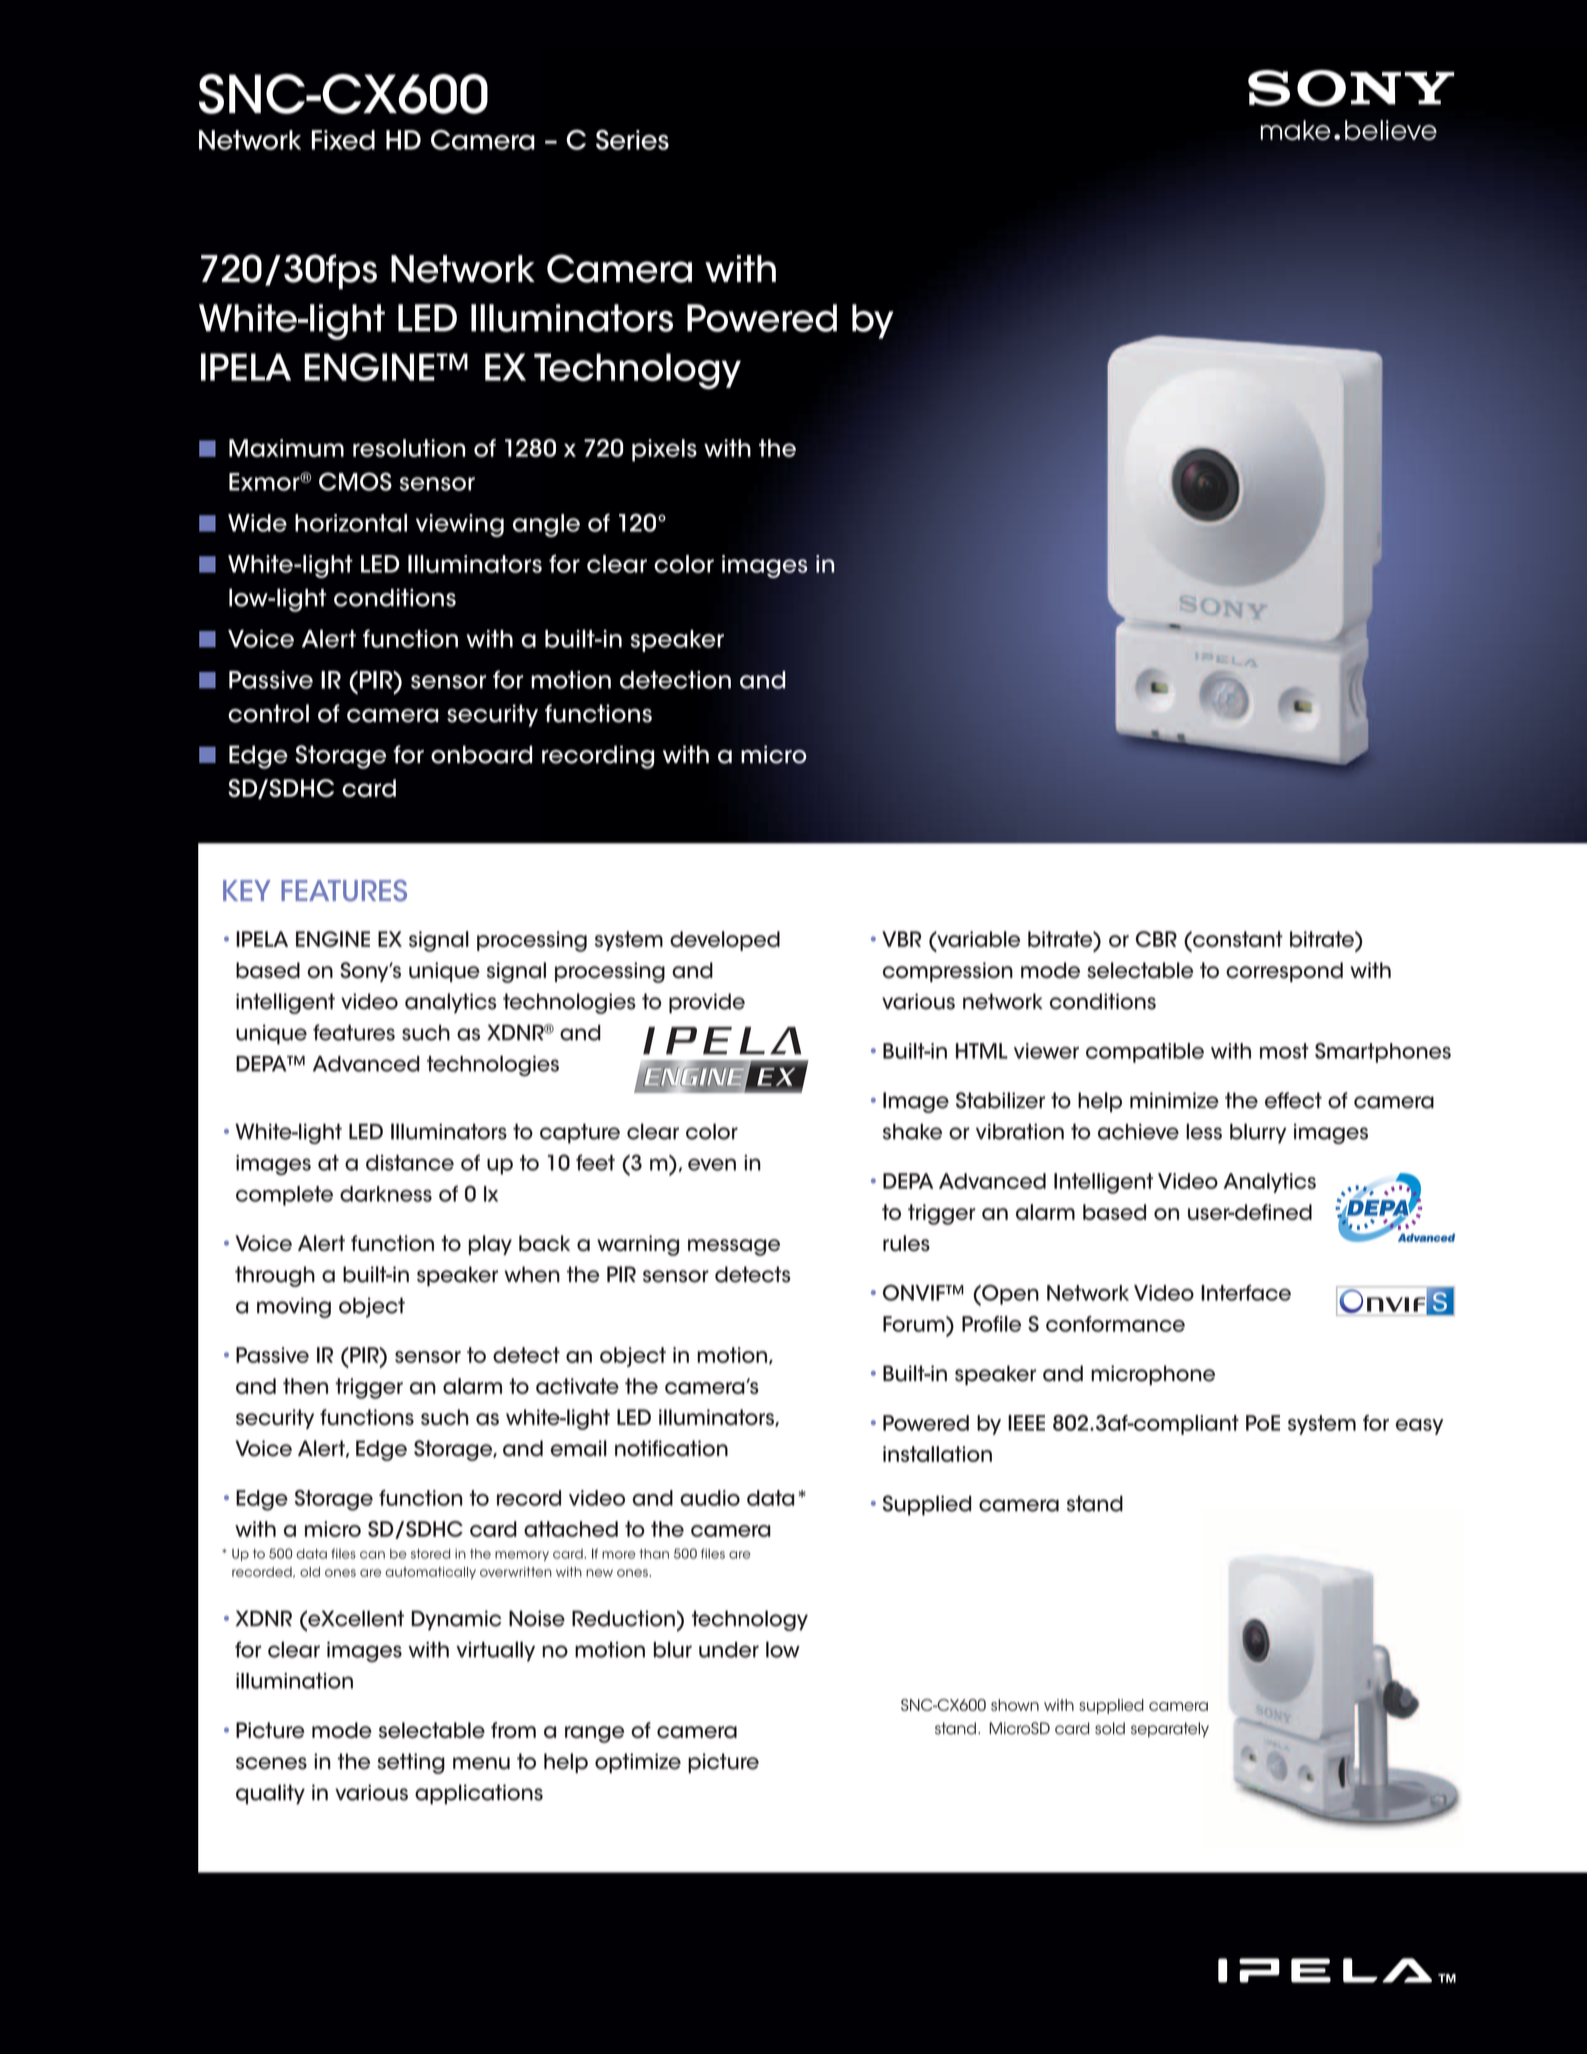  What do you see at coordinates (343, 140) in the document?
I see `Fixed` at bounding box center [343, 140].
